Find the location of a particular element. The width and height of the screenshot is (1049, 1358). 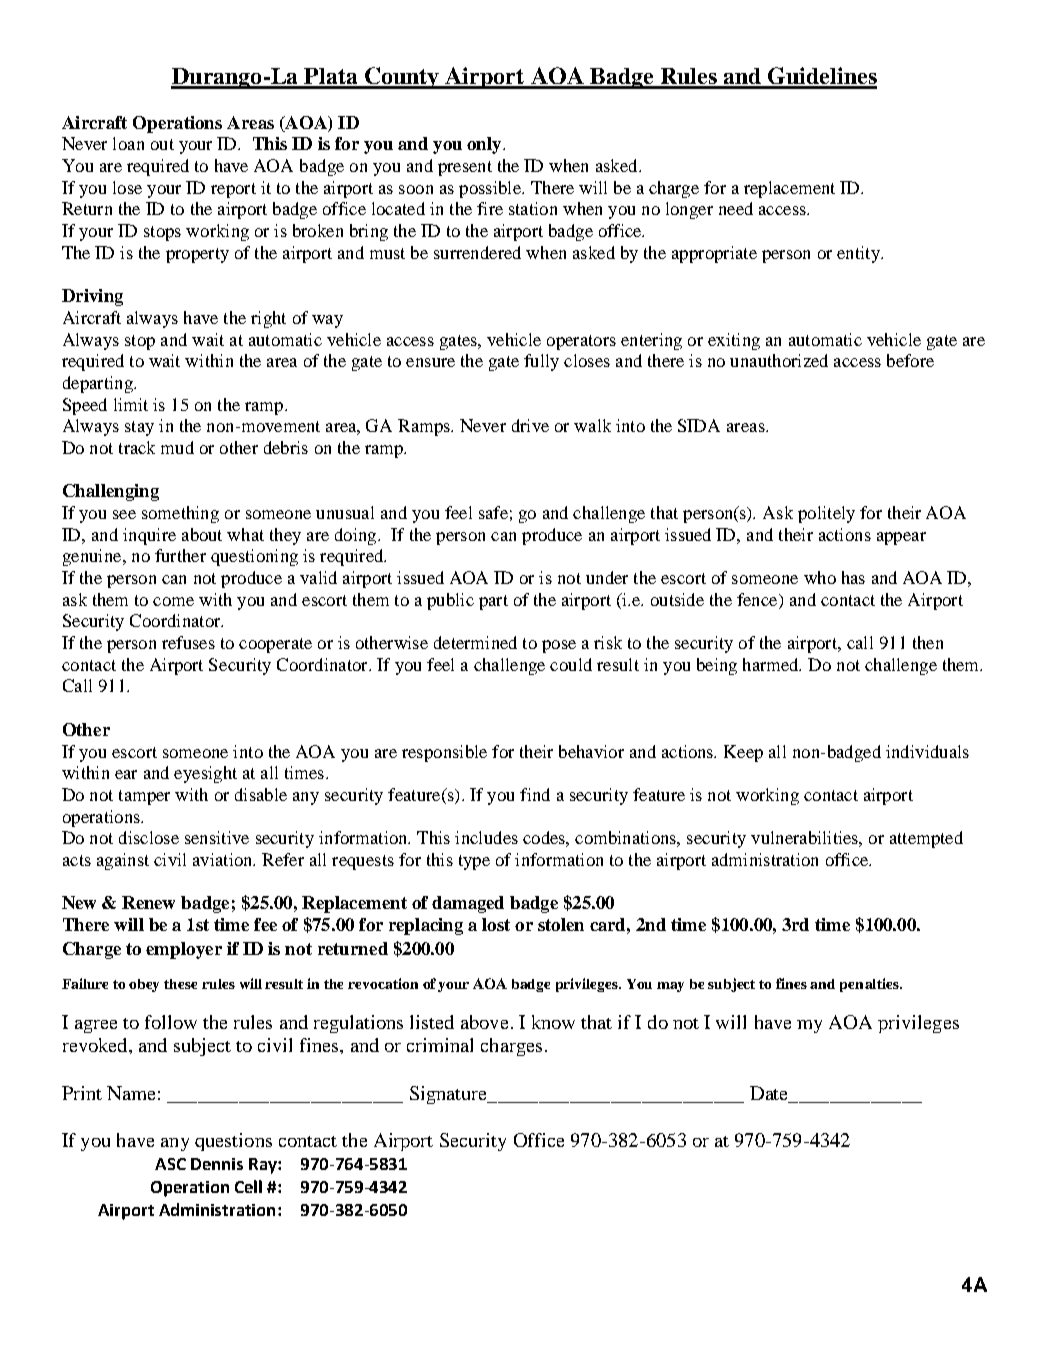

mud is located at coordinates (177, 447).
